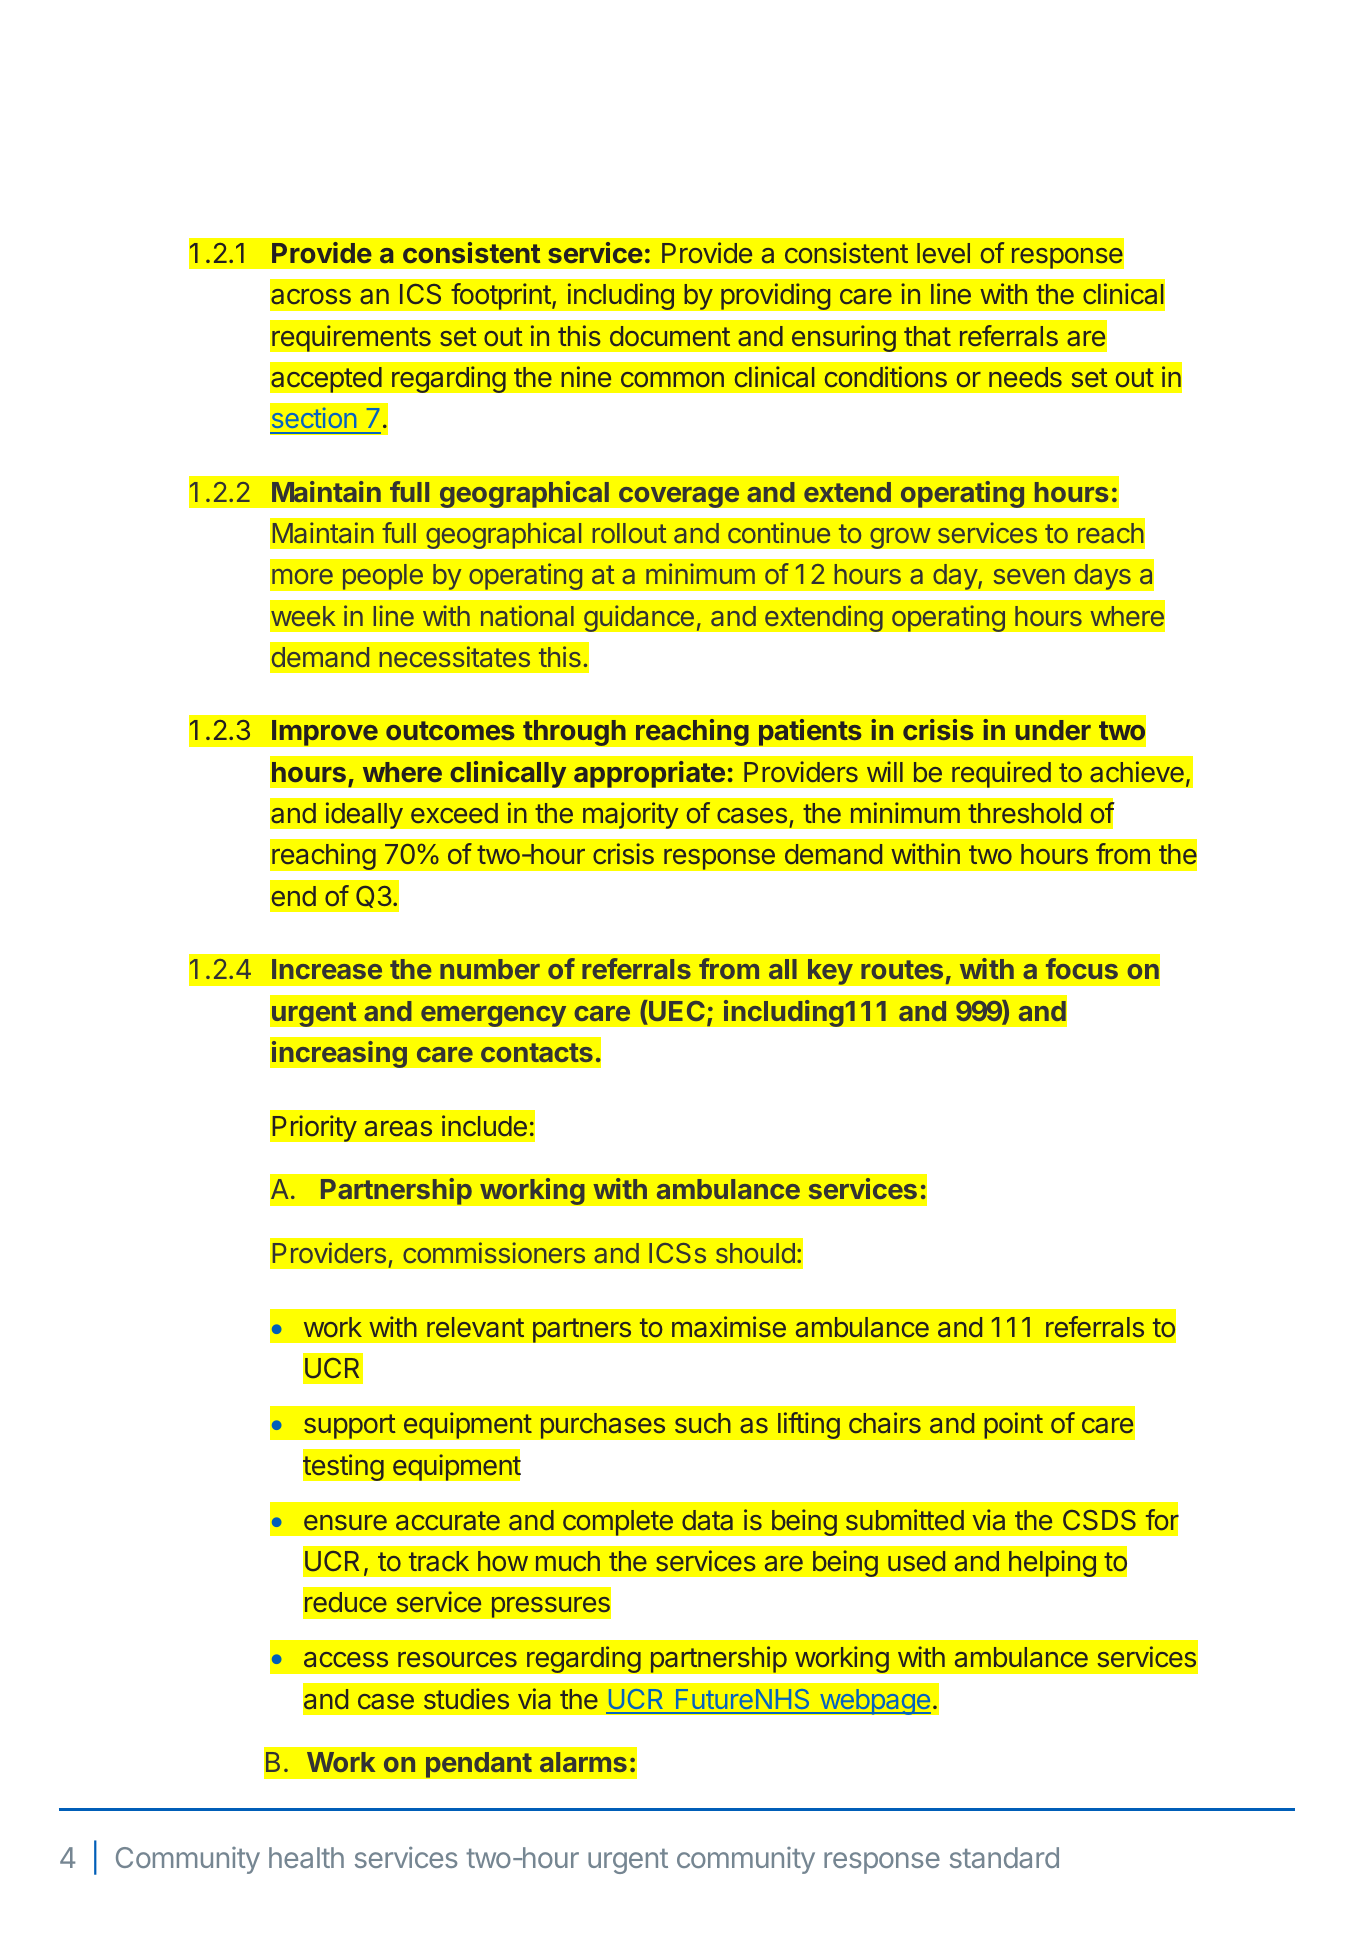  Describe the element at coordinates (479, 1765) in the screenshot. I see `pendant` at that location.
